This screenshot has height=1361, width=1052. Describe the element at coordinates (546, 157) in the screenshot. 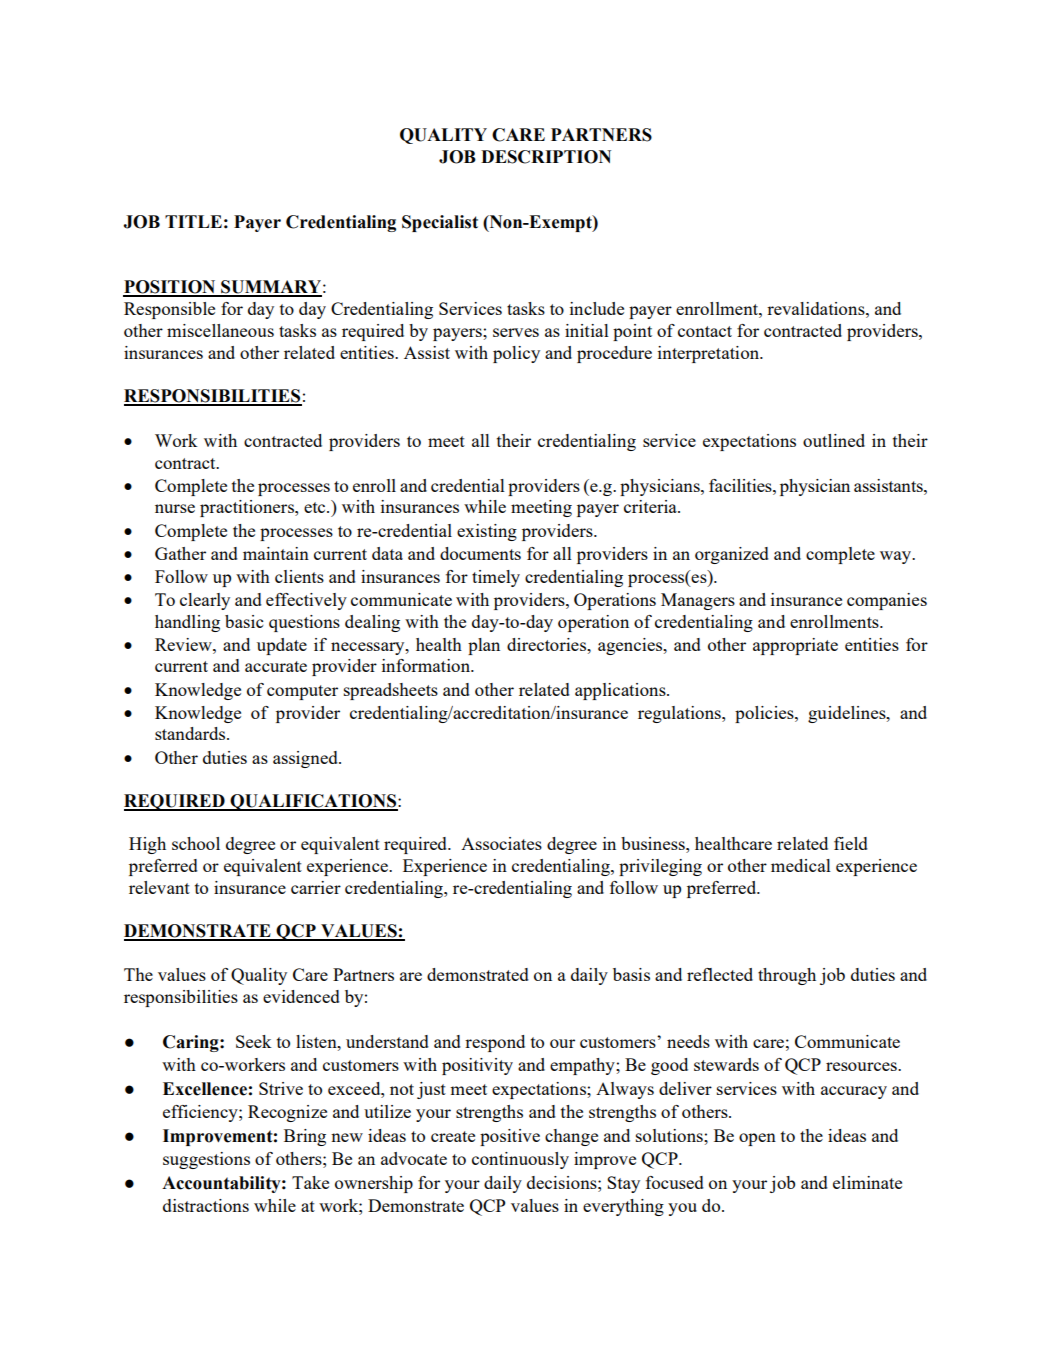

I see `DESCRIPTION` at that location.
